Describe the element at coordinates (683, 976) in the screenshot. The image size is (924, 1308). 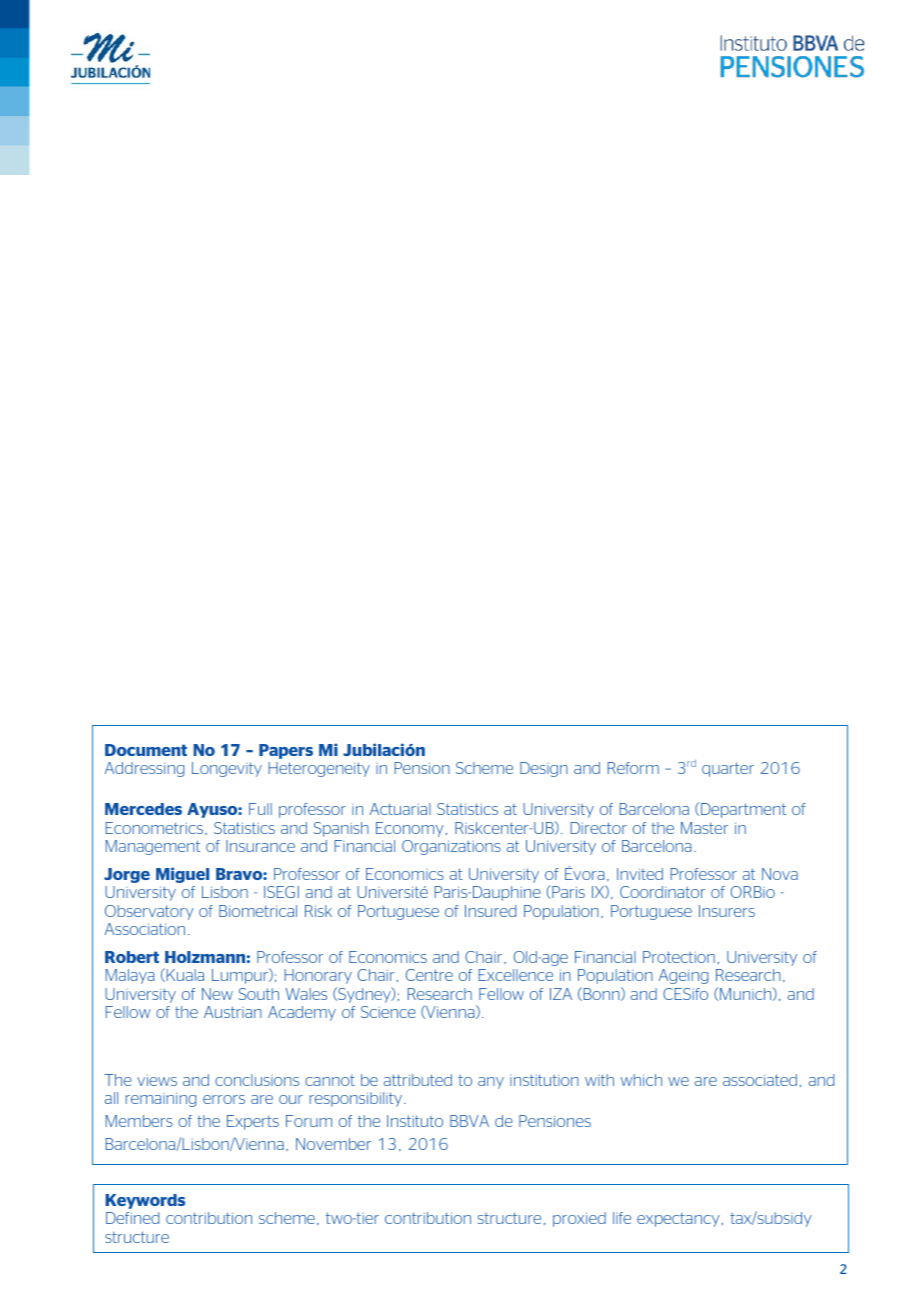
I see `Ageing` at that location.
